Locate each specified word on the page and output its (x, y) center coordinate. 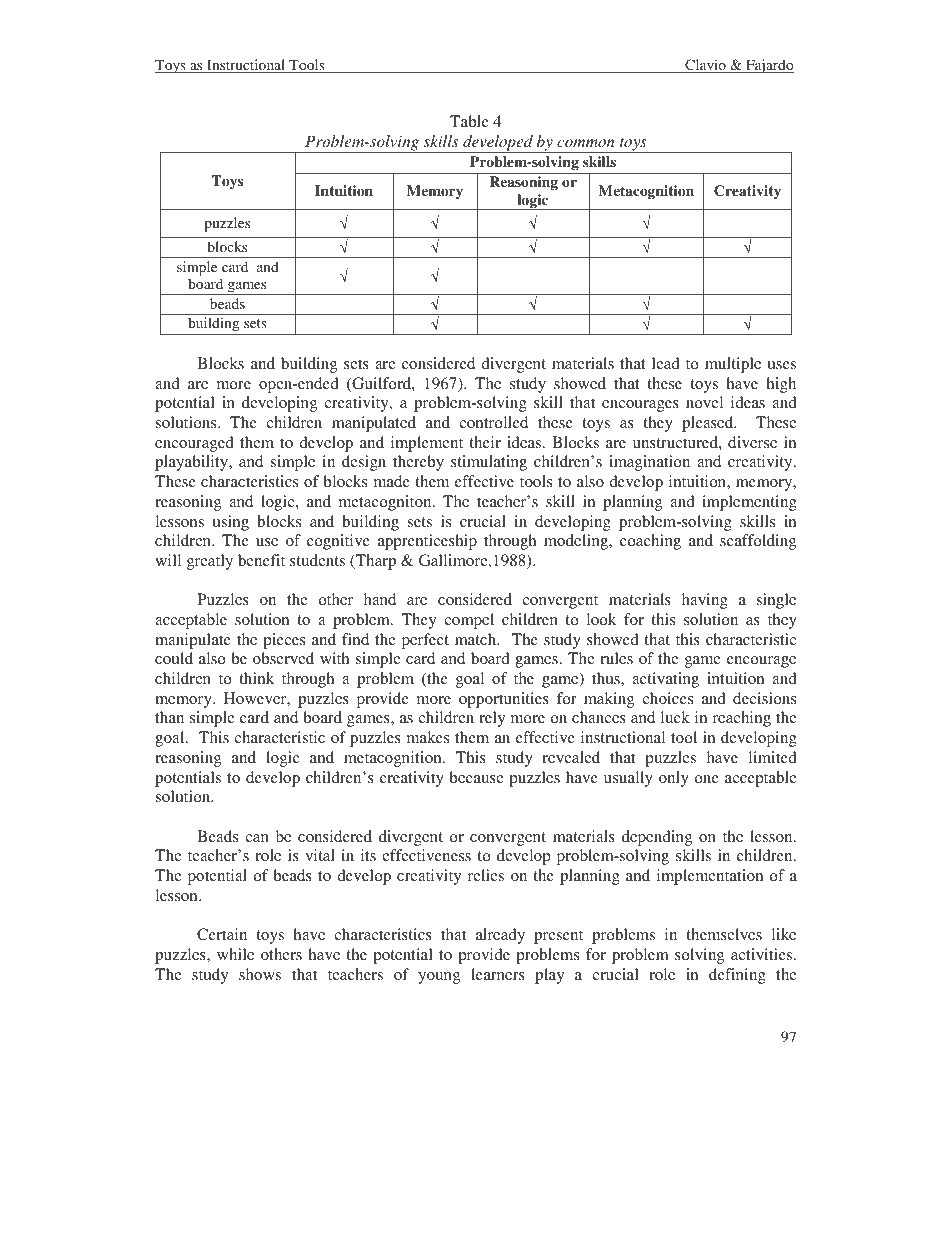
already (500, 936)
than (169, 717)
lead (666, 363)
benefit (261, 560)
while (235, 954)
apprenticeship (427, 542)
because (476, 777)
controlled (493, 422)
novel (704, 402)
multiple (733, 365)
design (364, 463)
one (707, 779)
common (586, 143)
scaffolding (758, 542)
